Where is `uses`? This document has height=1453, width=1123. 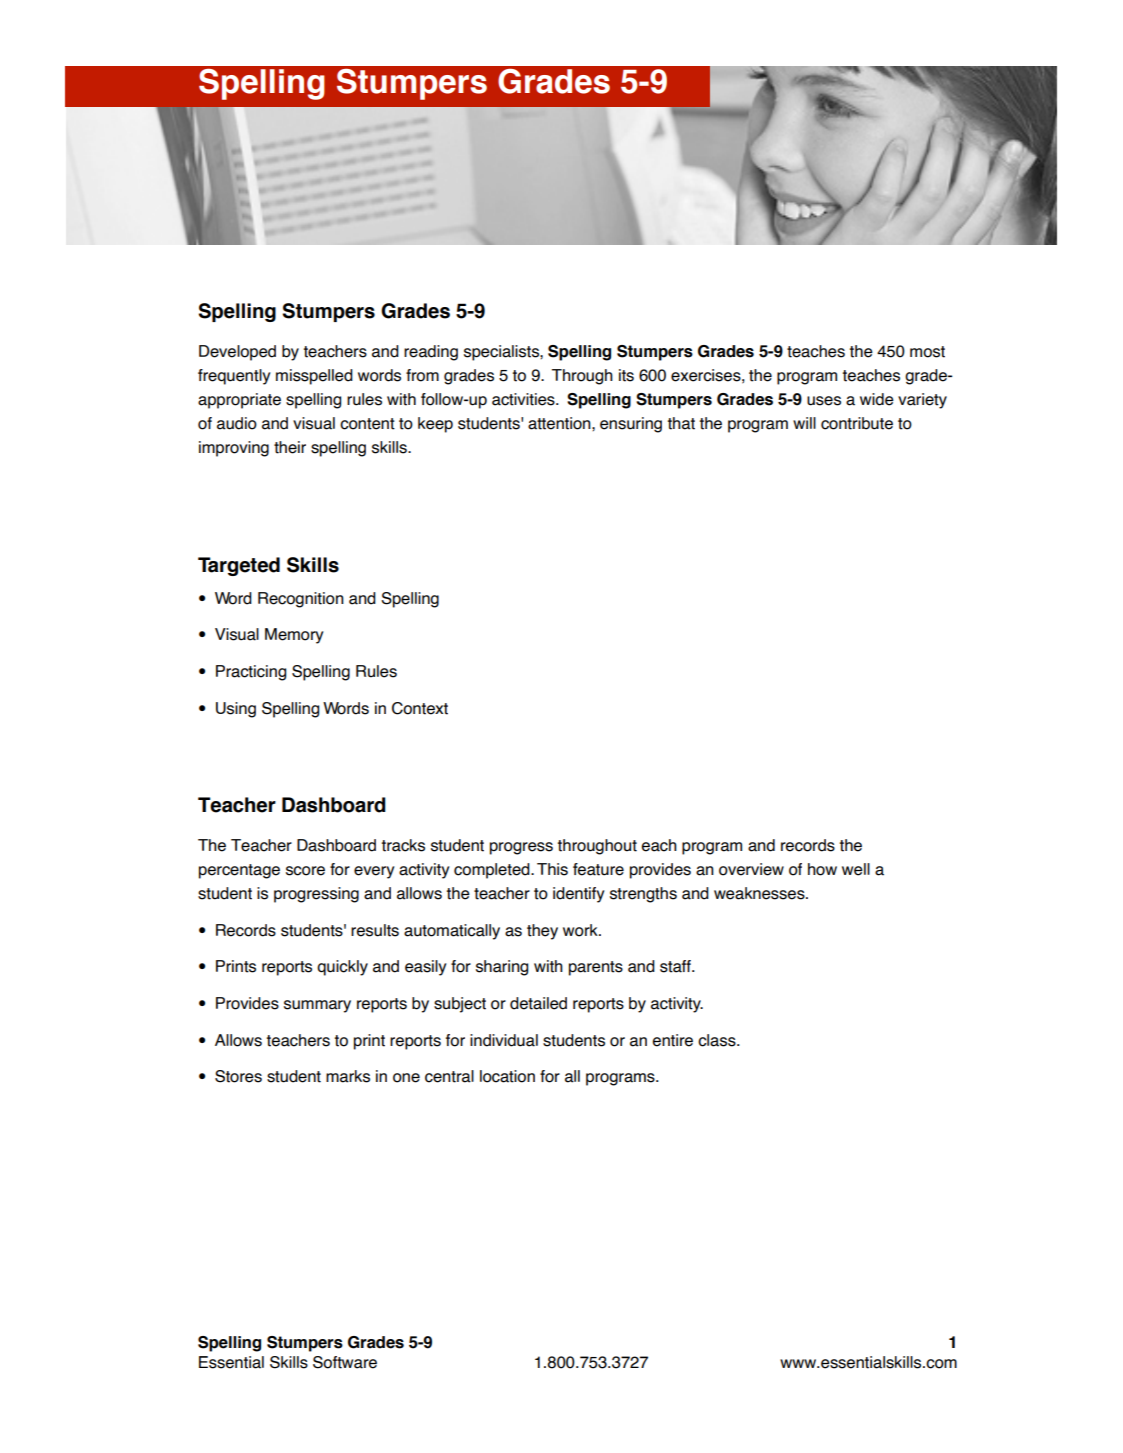 uses is located at coordinates (824, 401).
